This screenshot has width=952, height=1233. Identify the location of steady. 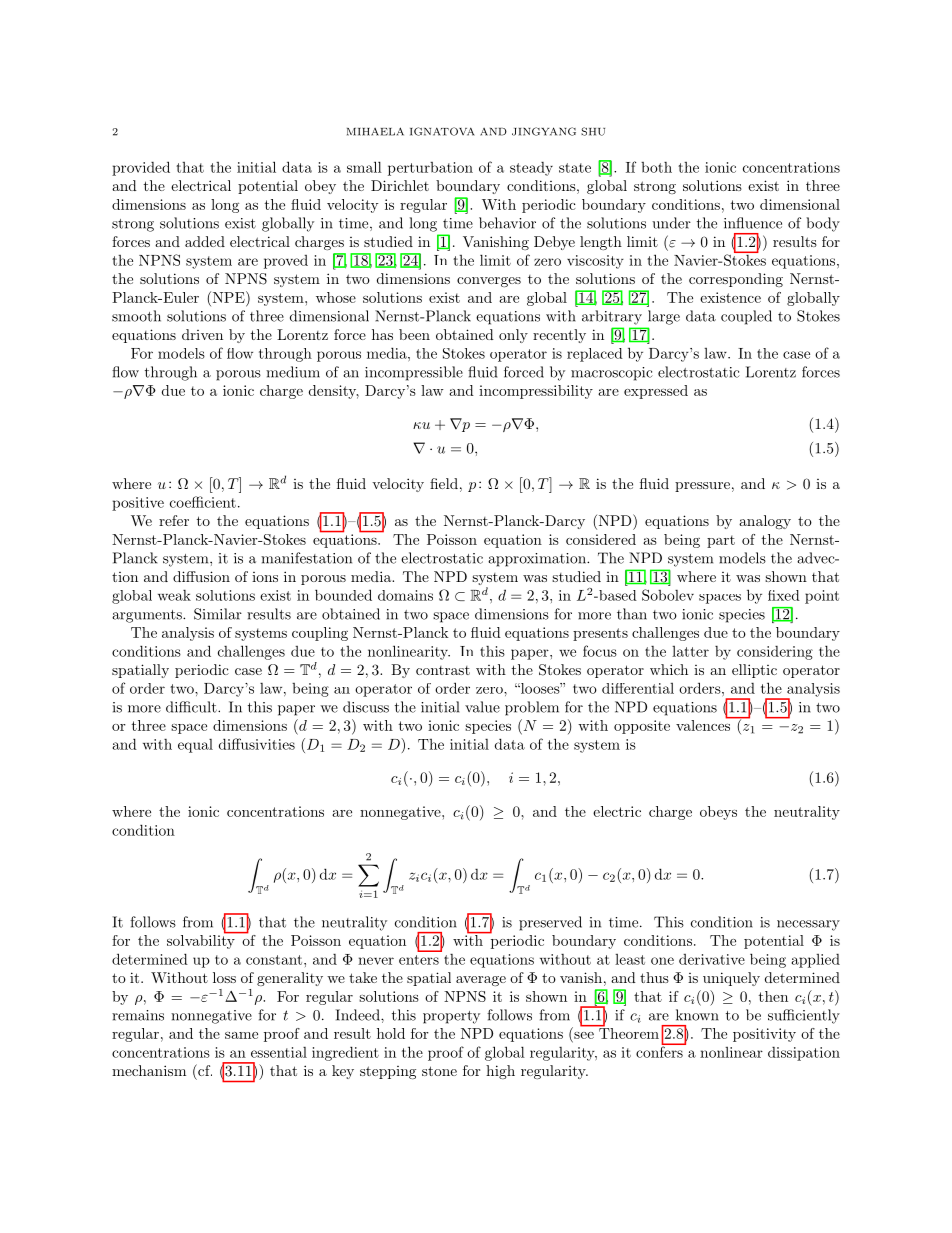
(531, 169).
